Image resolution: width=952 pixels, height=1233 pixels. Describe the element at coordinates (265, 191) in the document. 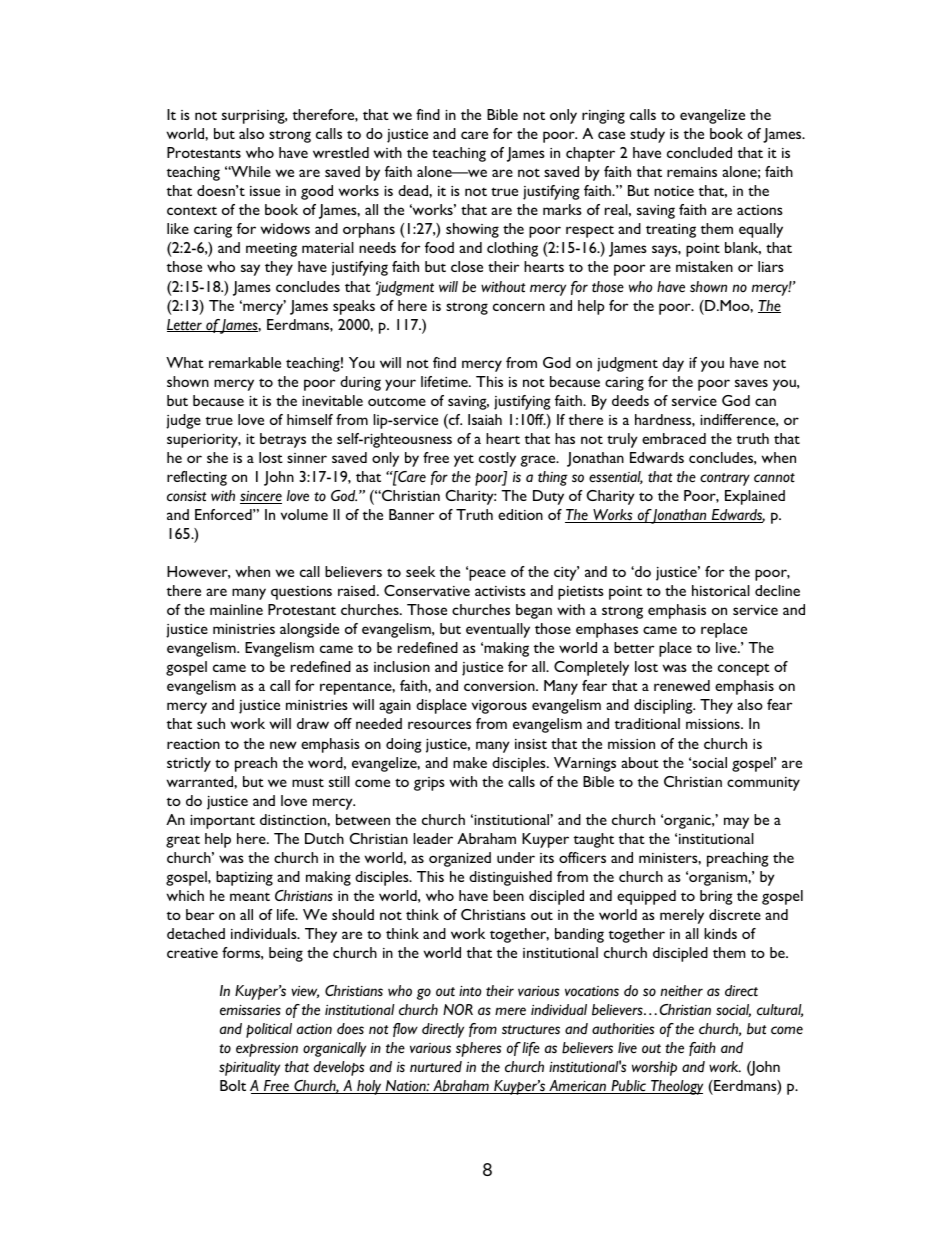

I see `issue` at that location.
